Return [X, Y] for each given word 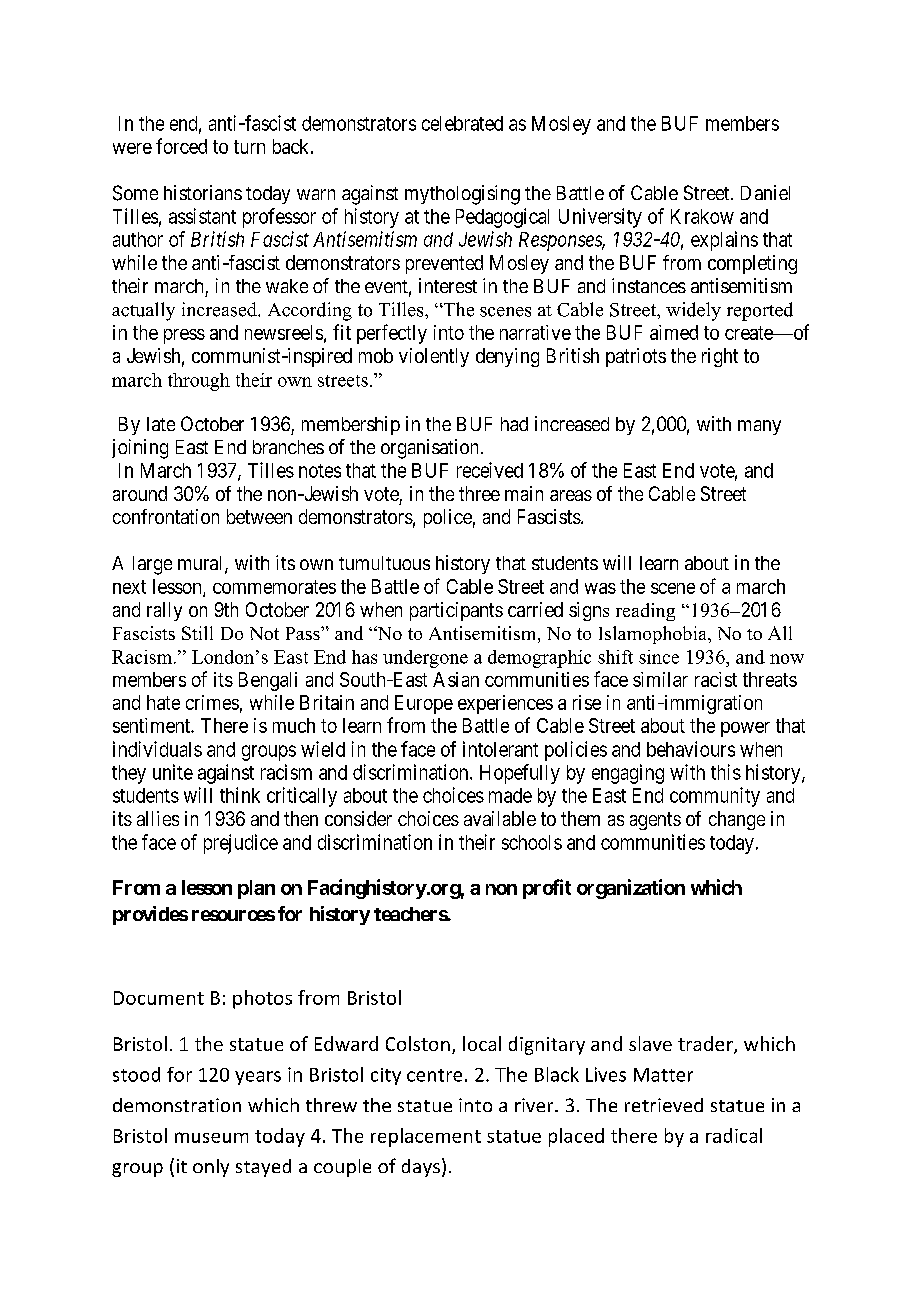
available [500, 818]
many [759, 427]
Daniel [765, 192]
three [479, 493]
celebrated [462, 123]
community [715, 797]
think [240, 795]
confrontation [166, 516]
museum [211, 1137]
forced [181, 146]
